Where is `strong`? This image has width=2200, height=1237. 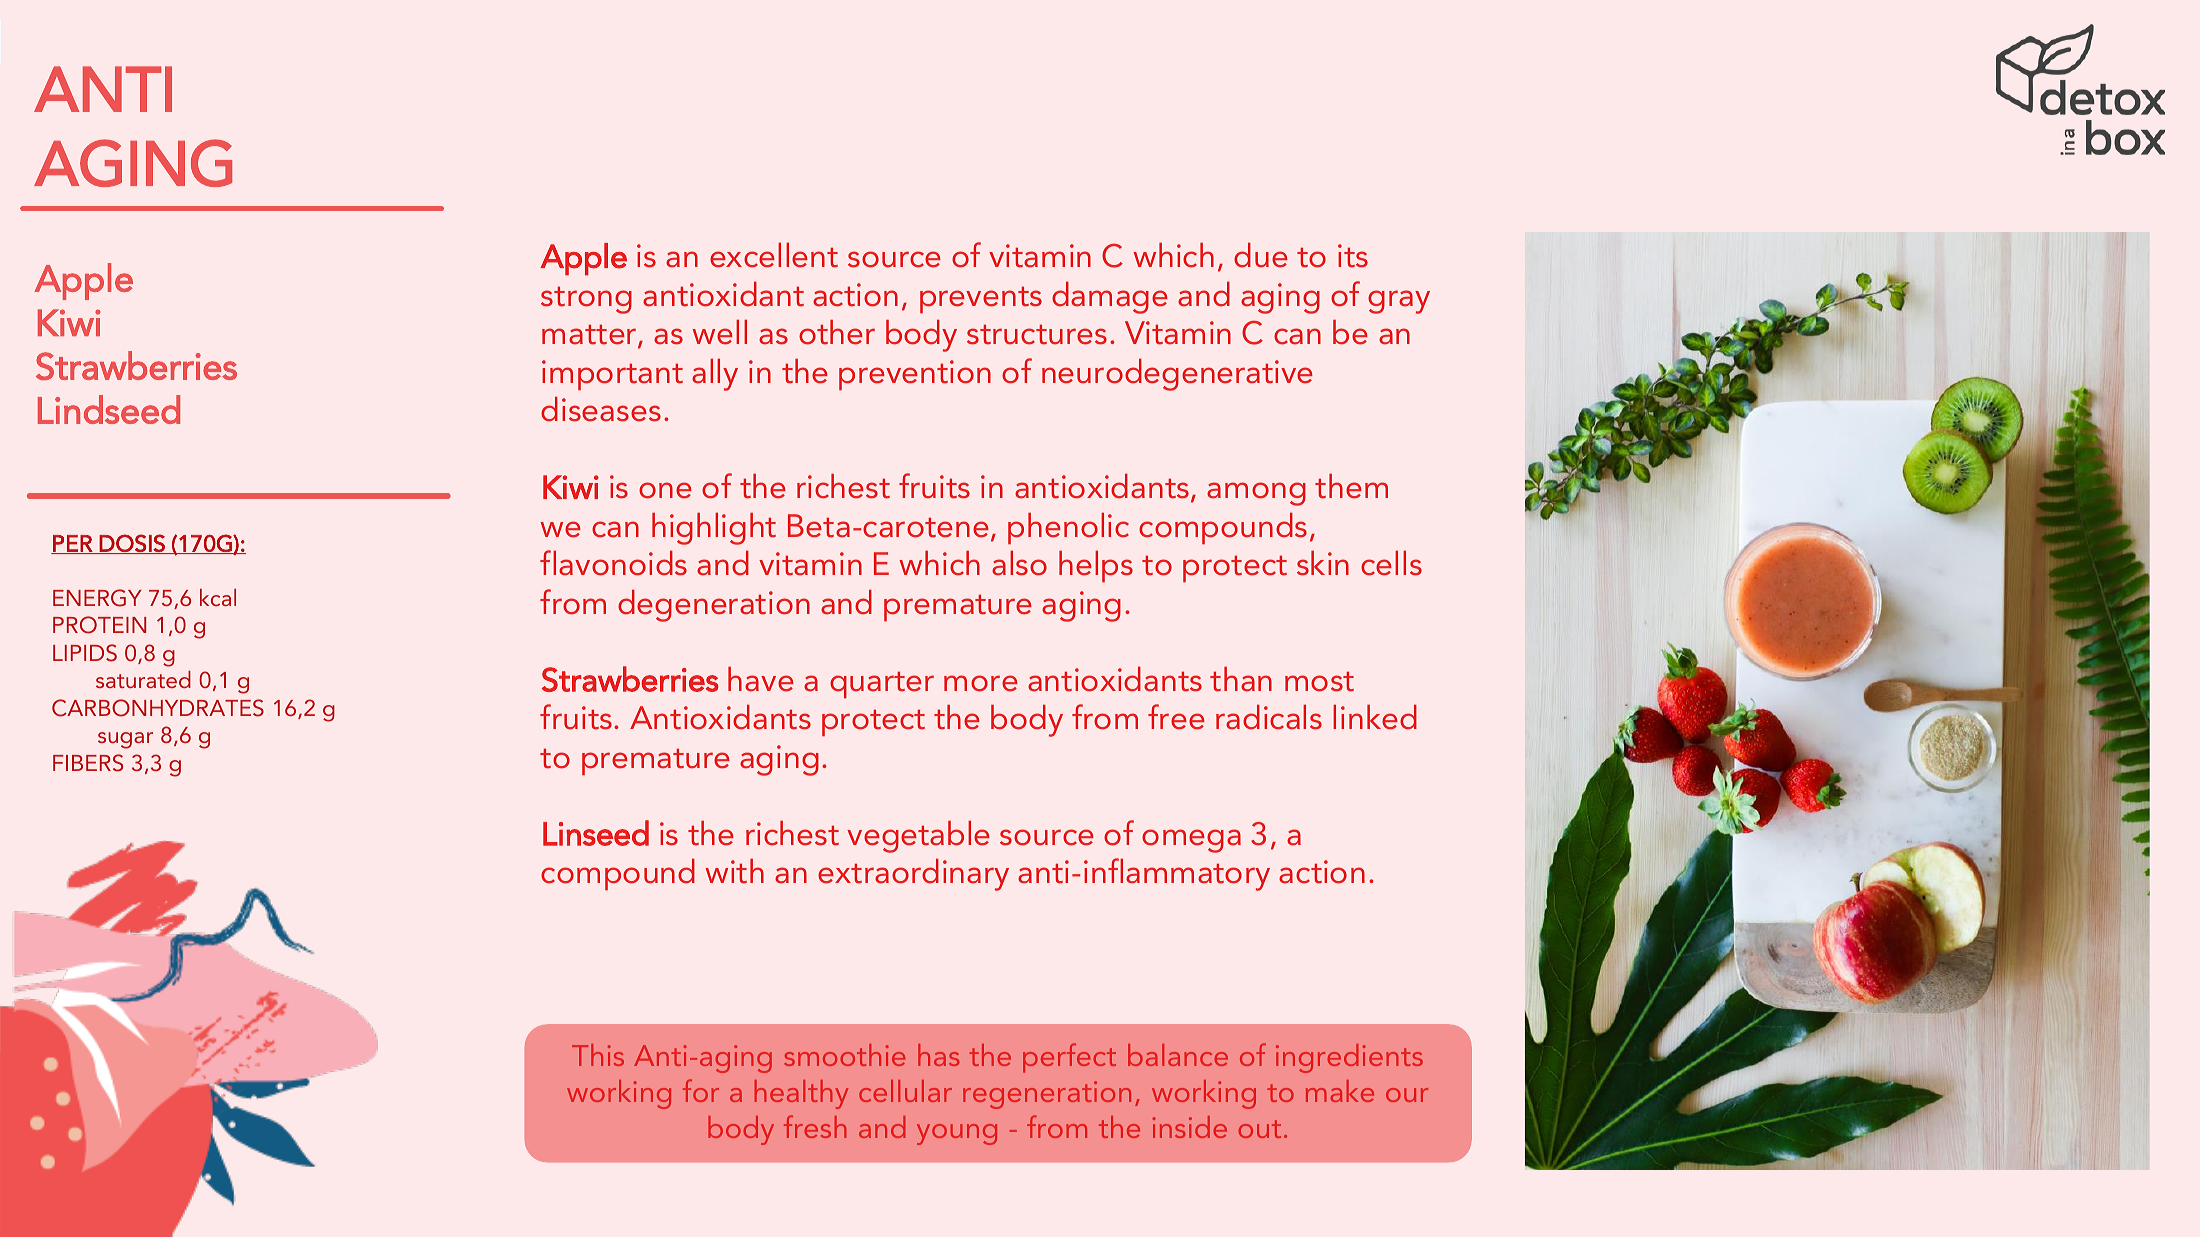
strong is located at coordinates (586, 300).
